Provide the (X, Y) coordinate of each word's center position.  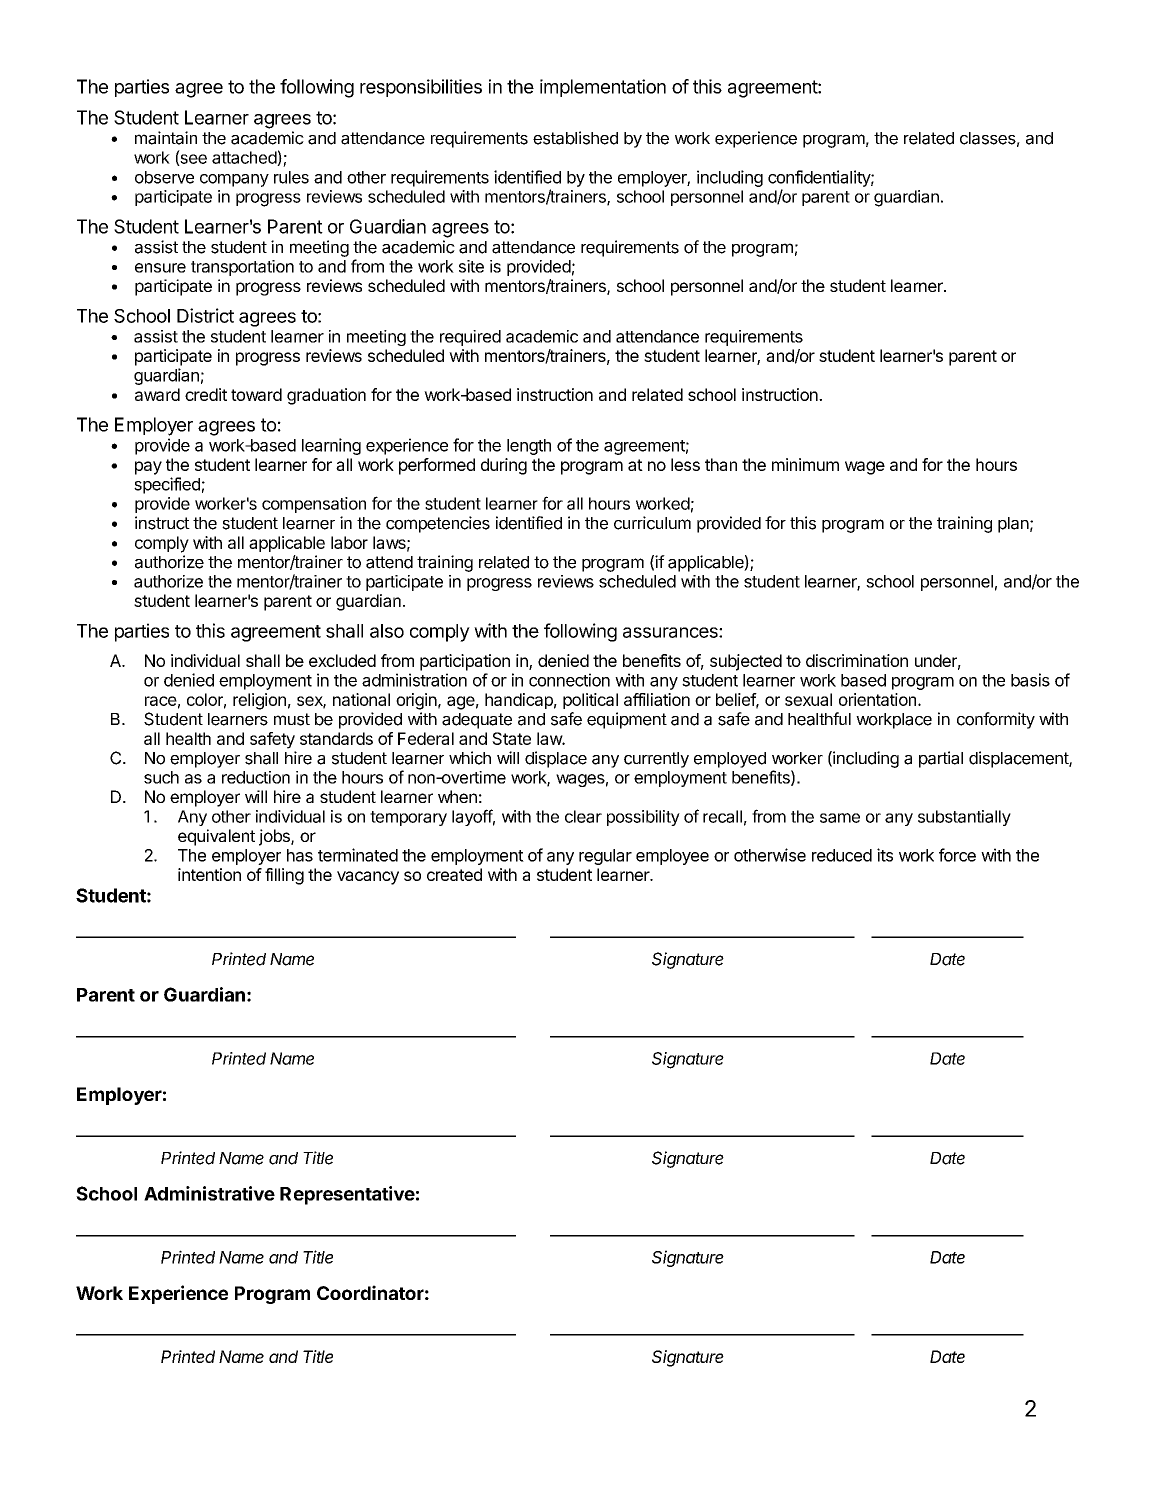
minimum (805, 464)
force (957, 855)
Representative (347, 1195)
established (575, 138)
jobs (275, 837)
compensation (314, 505)
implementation (603, 88)
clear (583, 816)
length (529, 447)
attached (245, 158)
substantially (964, 818)
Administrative (209, 1193)
